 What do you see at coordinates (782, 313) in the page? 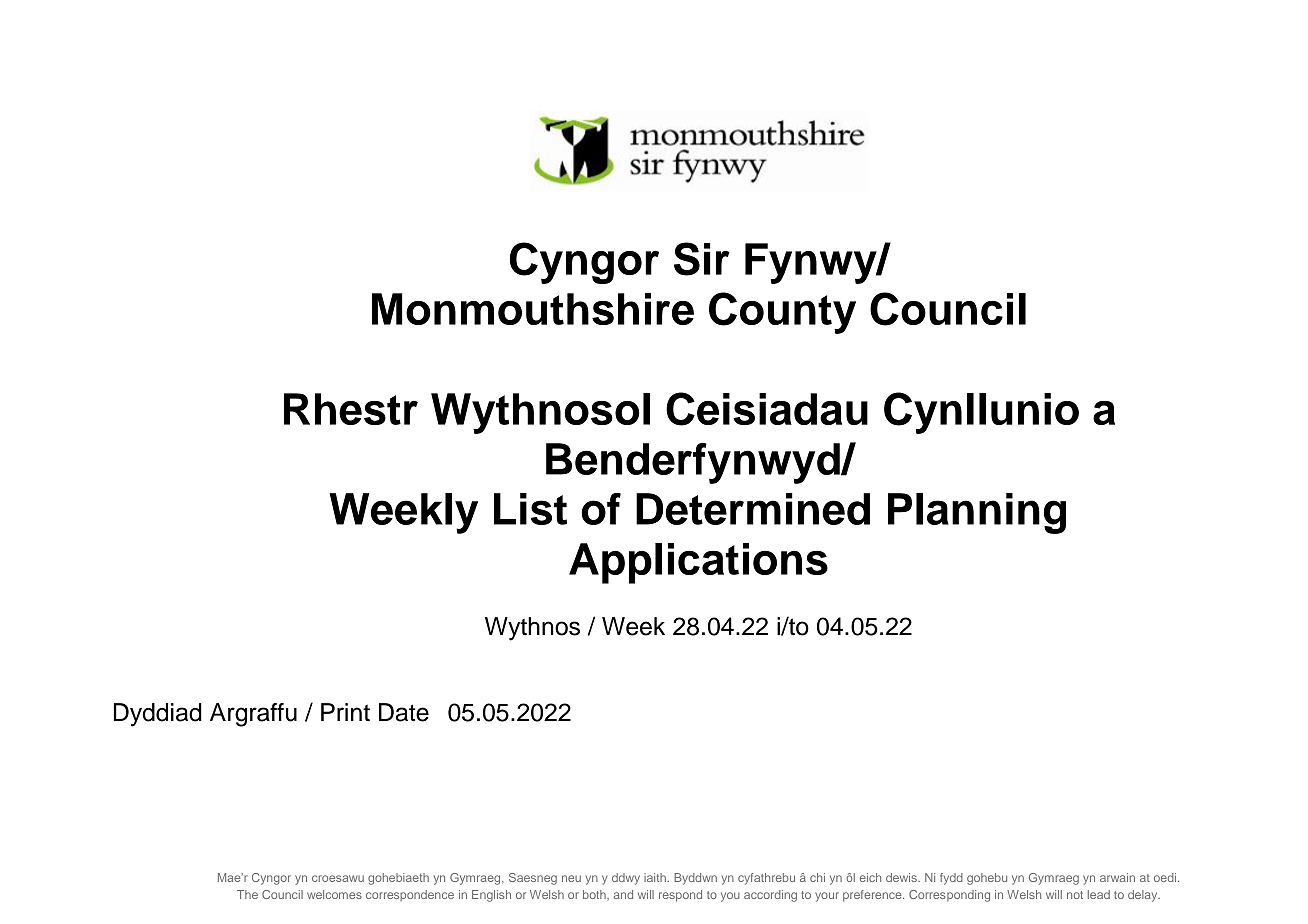
I see `County` at bounding box center [782, 313].
